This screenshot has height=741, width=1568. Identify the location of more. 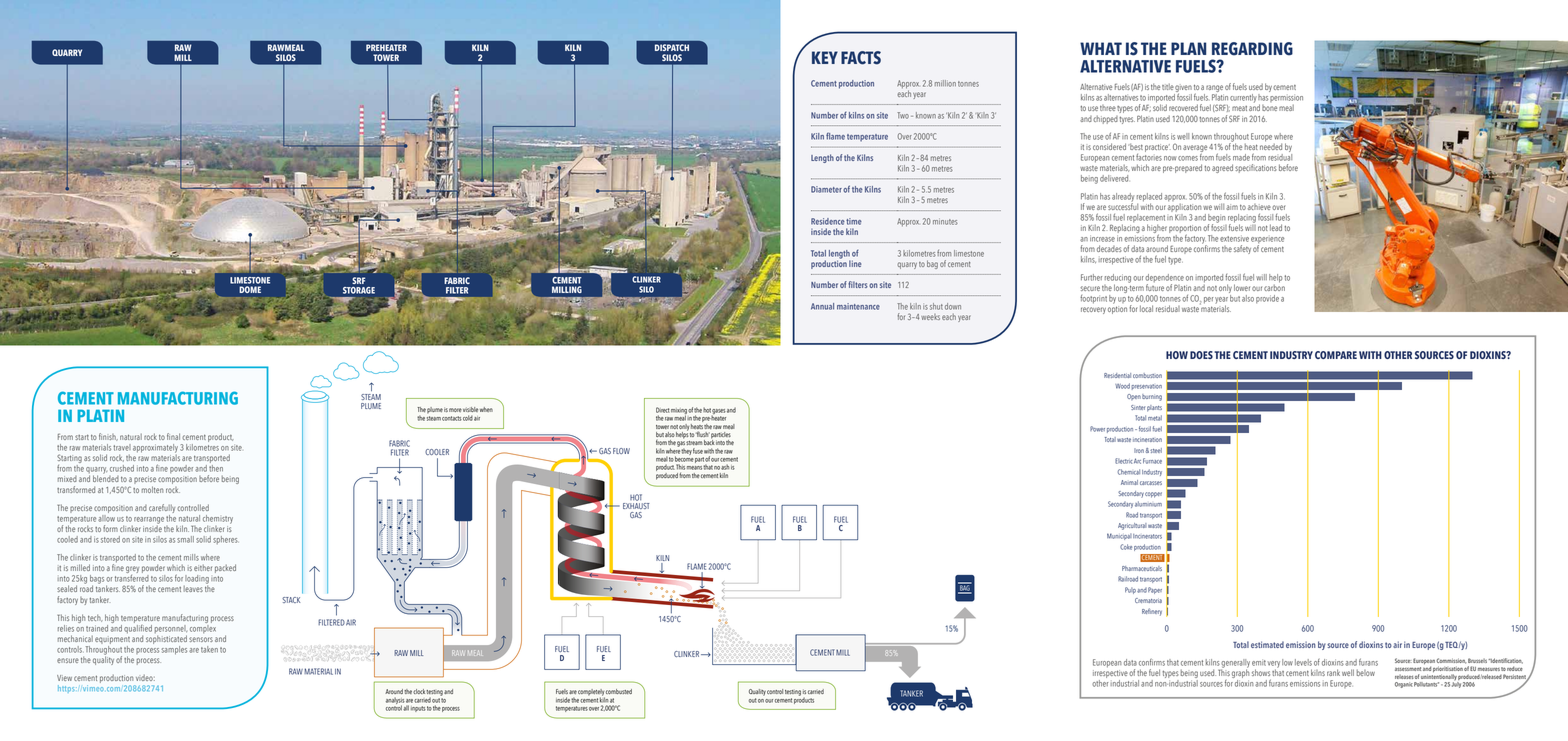
(455, 410).
